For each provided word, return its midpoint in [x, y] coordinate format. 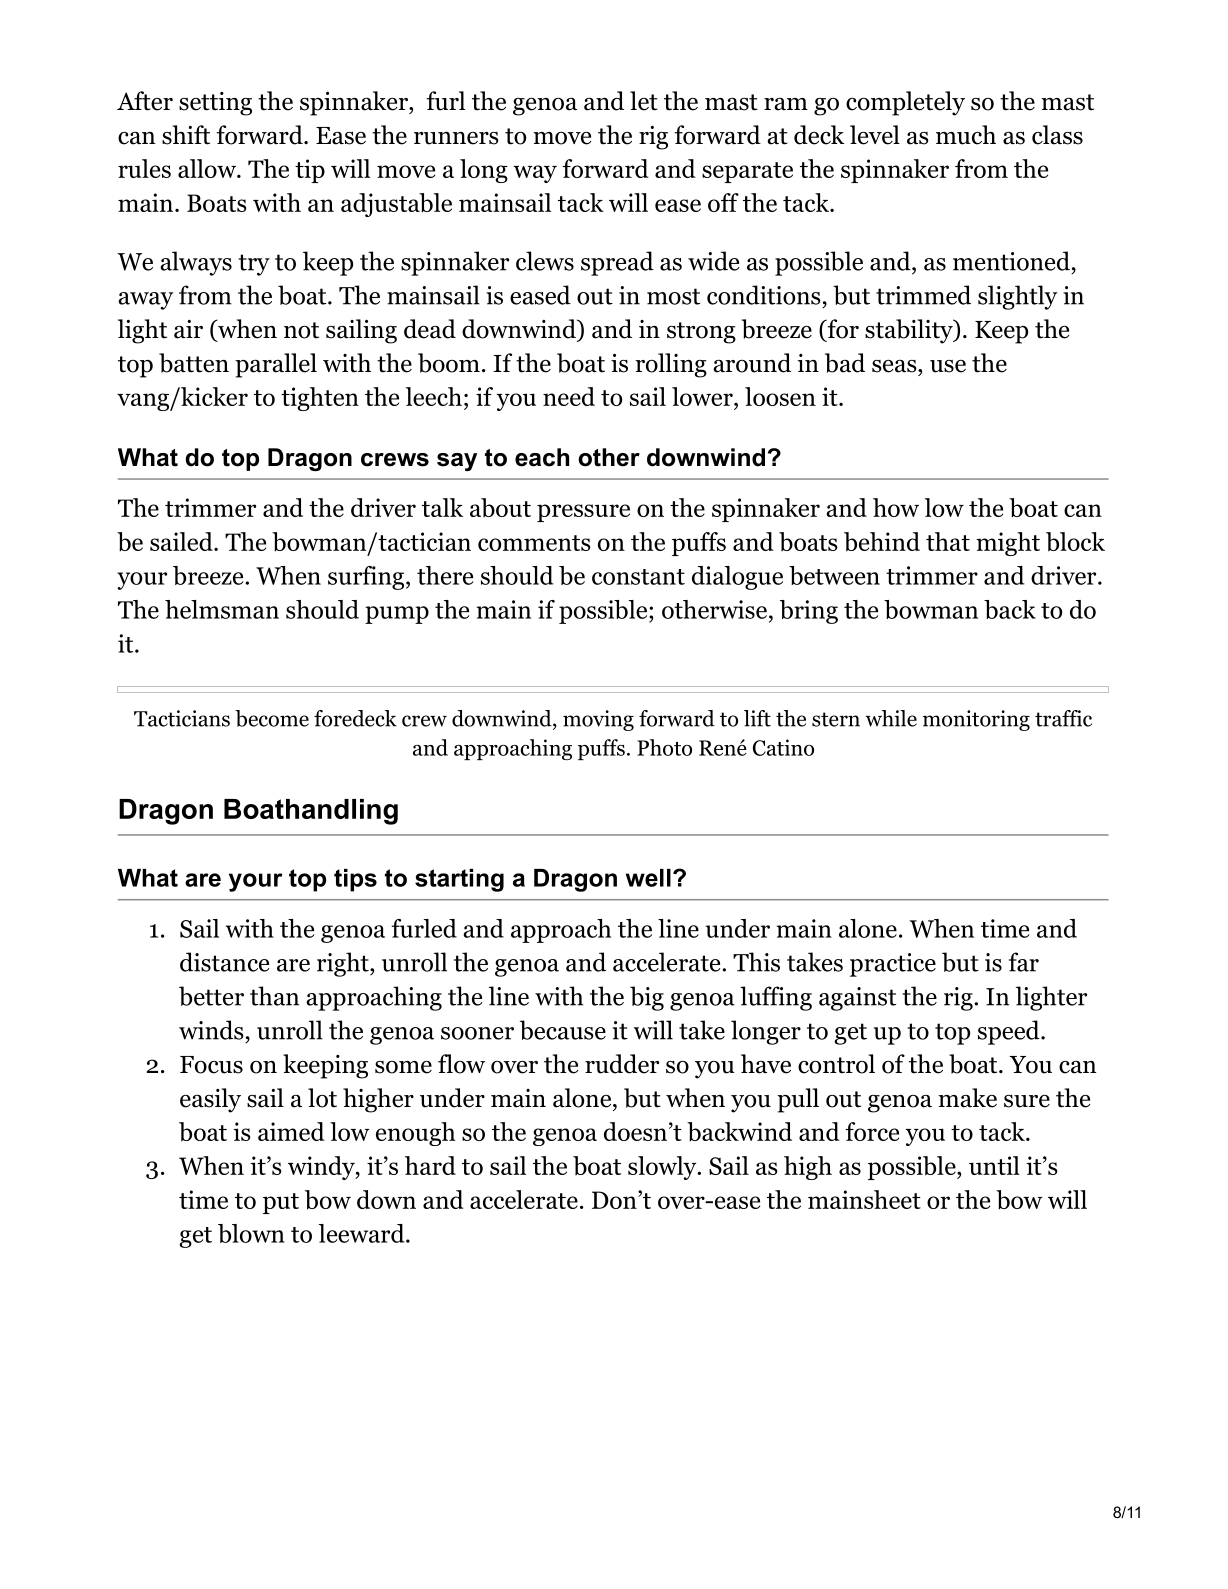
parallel [276, 365]
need [569, 396]
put [281, 1203]
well [648, 878]
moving [598, 720]
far [1024, 962]
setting [215, 104]
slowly [663, 1168]
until [994, 1165]
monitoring [976, 720]
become [272, 718]
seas [895, 366]
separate [747, 172]
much [966, 135]
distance [224, 962]
